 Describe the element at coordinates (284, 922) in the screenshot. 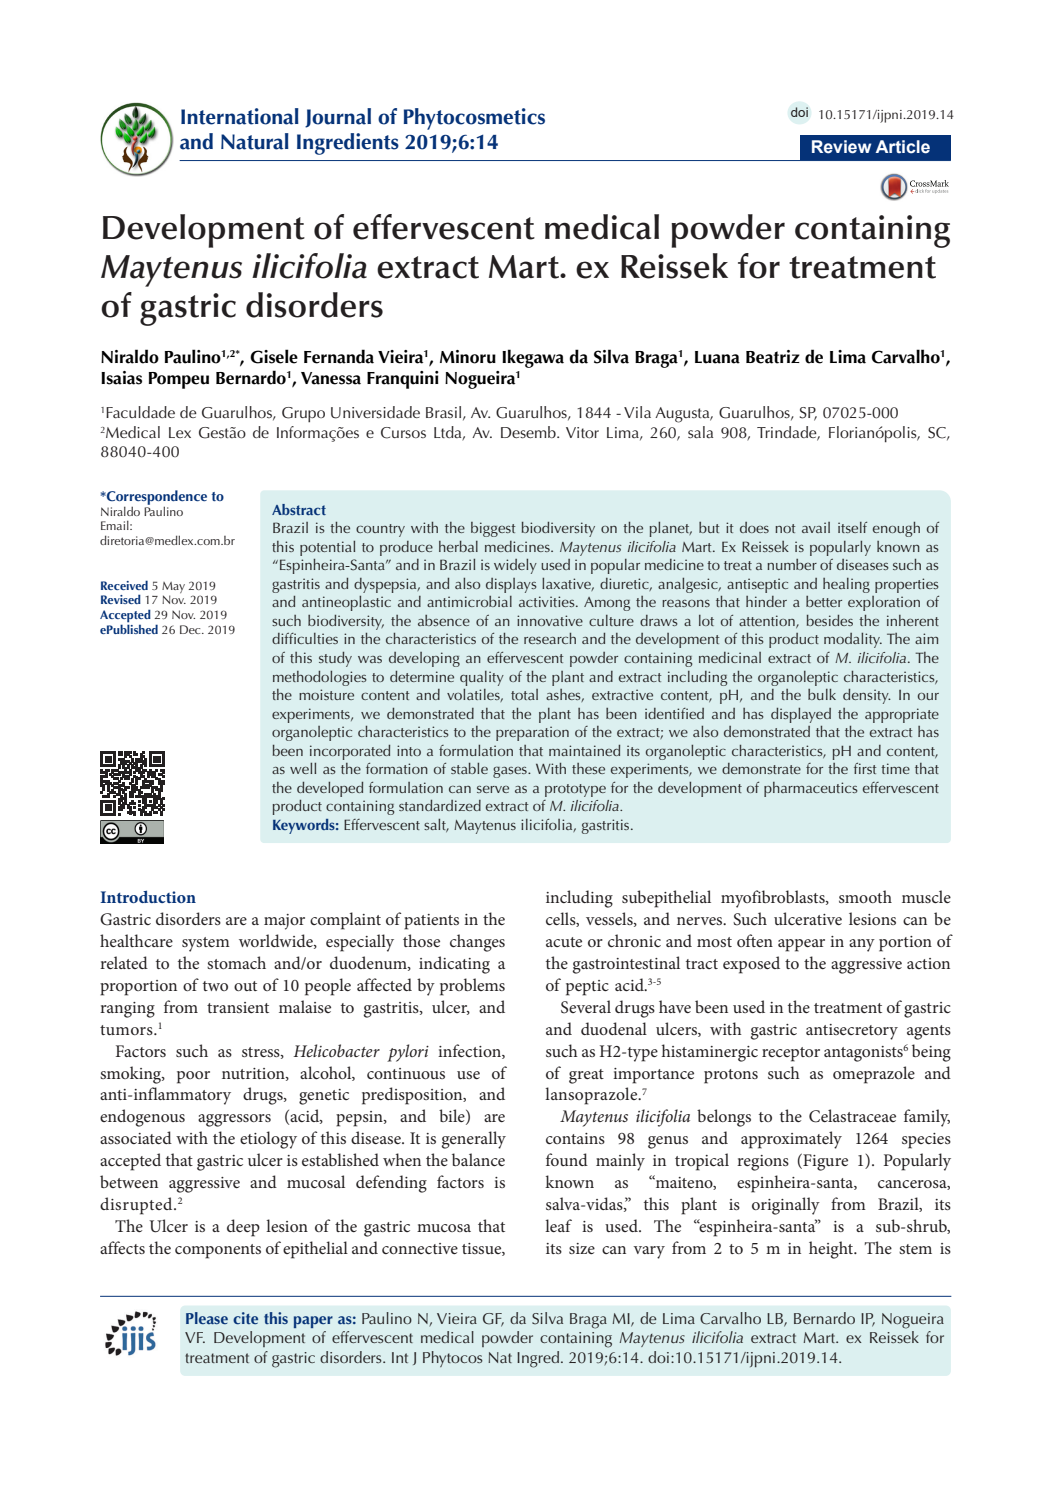

I see `major` at that location.
